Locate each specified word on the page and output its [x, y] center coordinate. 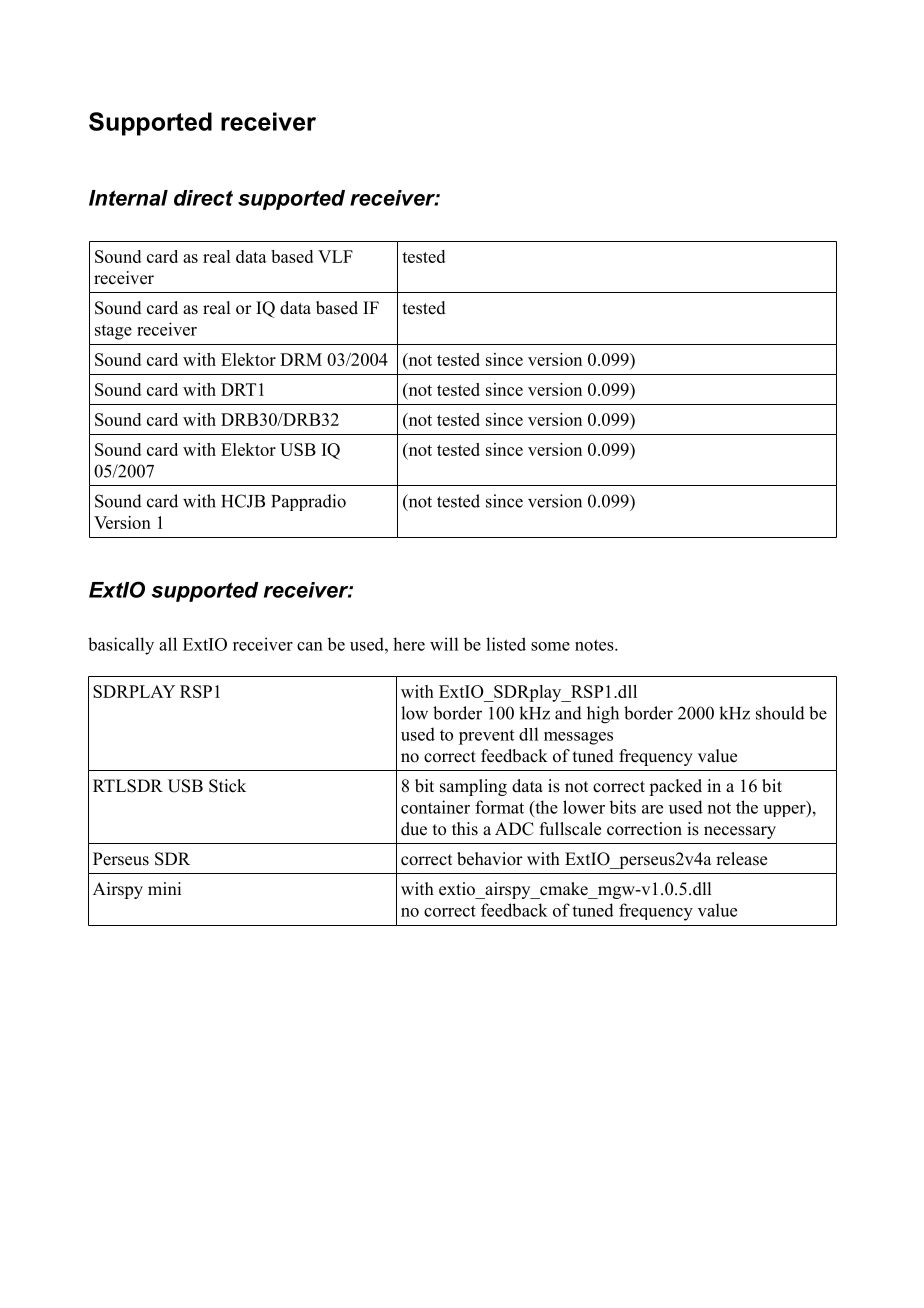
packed [675, 787]
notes [595, 645]
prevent [486, 737]
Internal [128, 198]
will [444, 644]
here [409, 644]
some [550, 646]
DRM [301, 359]
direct [203, 198]
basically [121, 646]
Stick [227, 786]
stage [113, 332]
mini [164, 888]
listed [506, 644]
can [310, 646]
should [780, 713]
